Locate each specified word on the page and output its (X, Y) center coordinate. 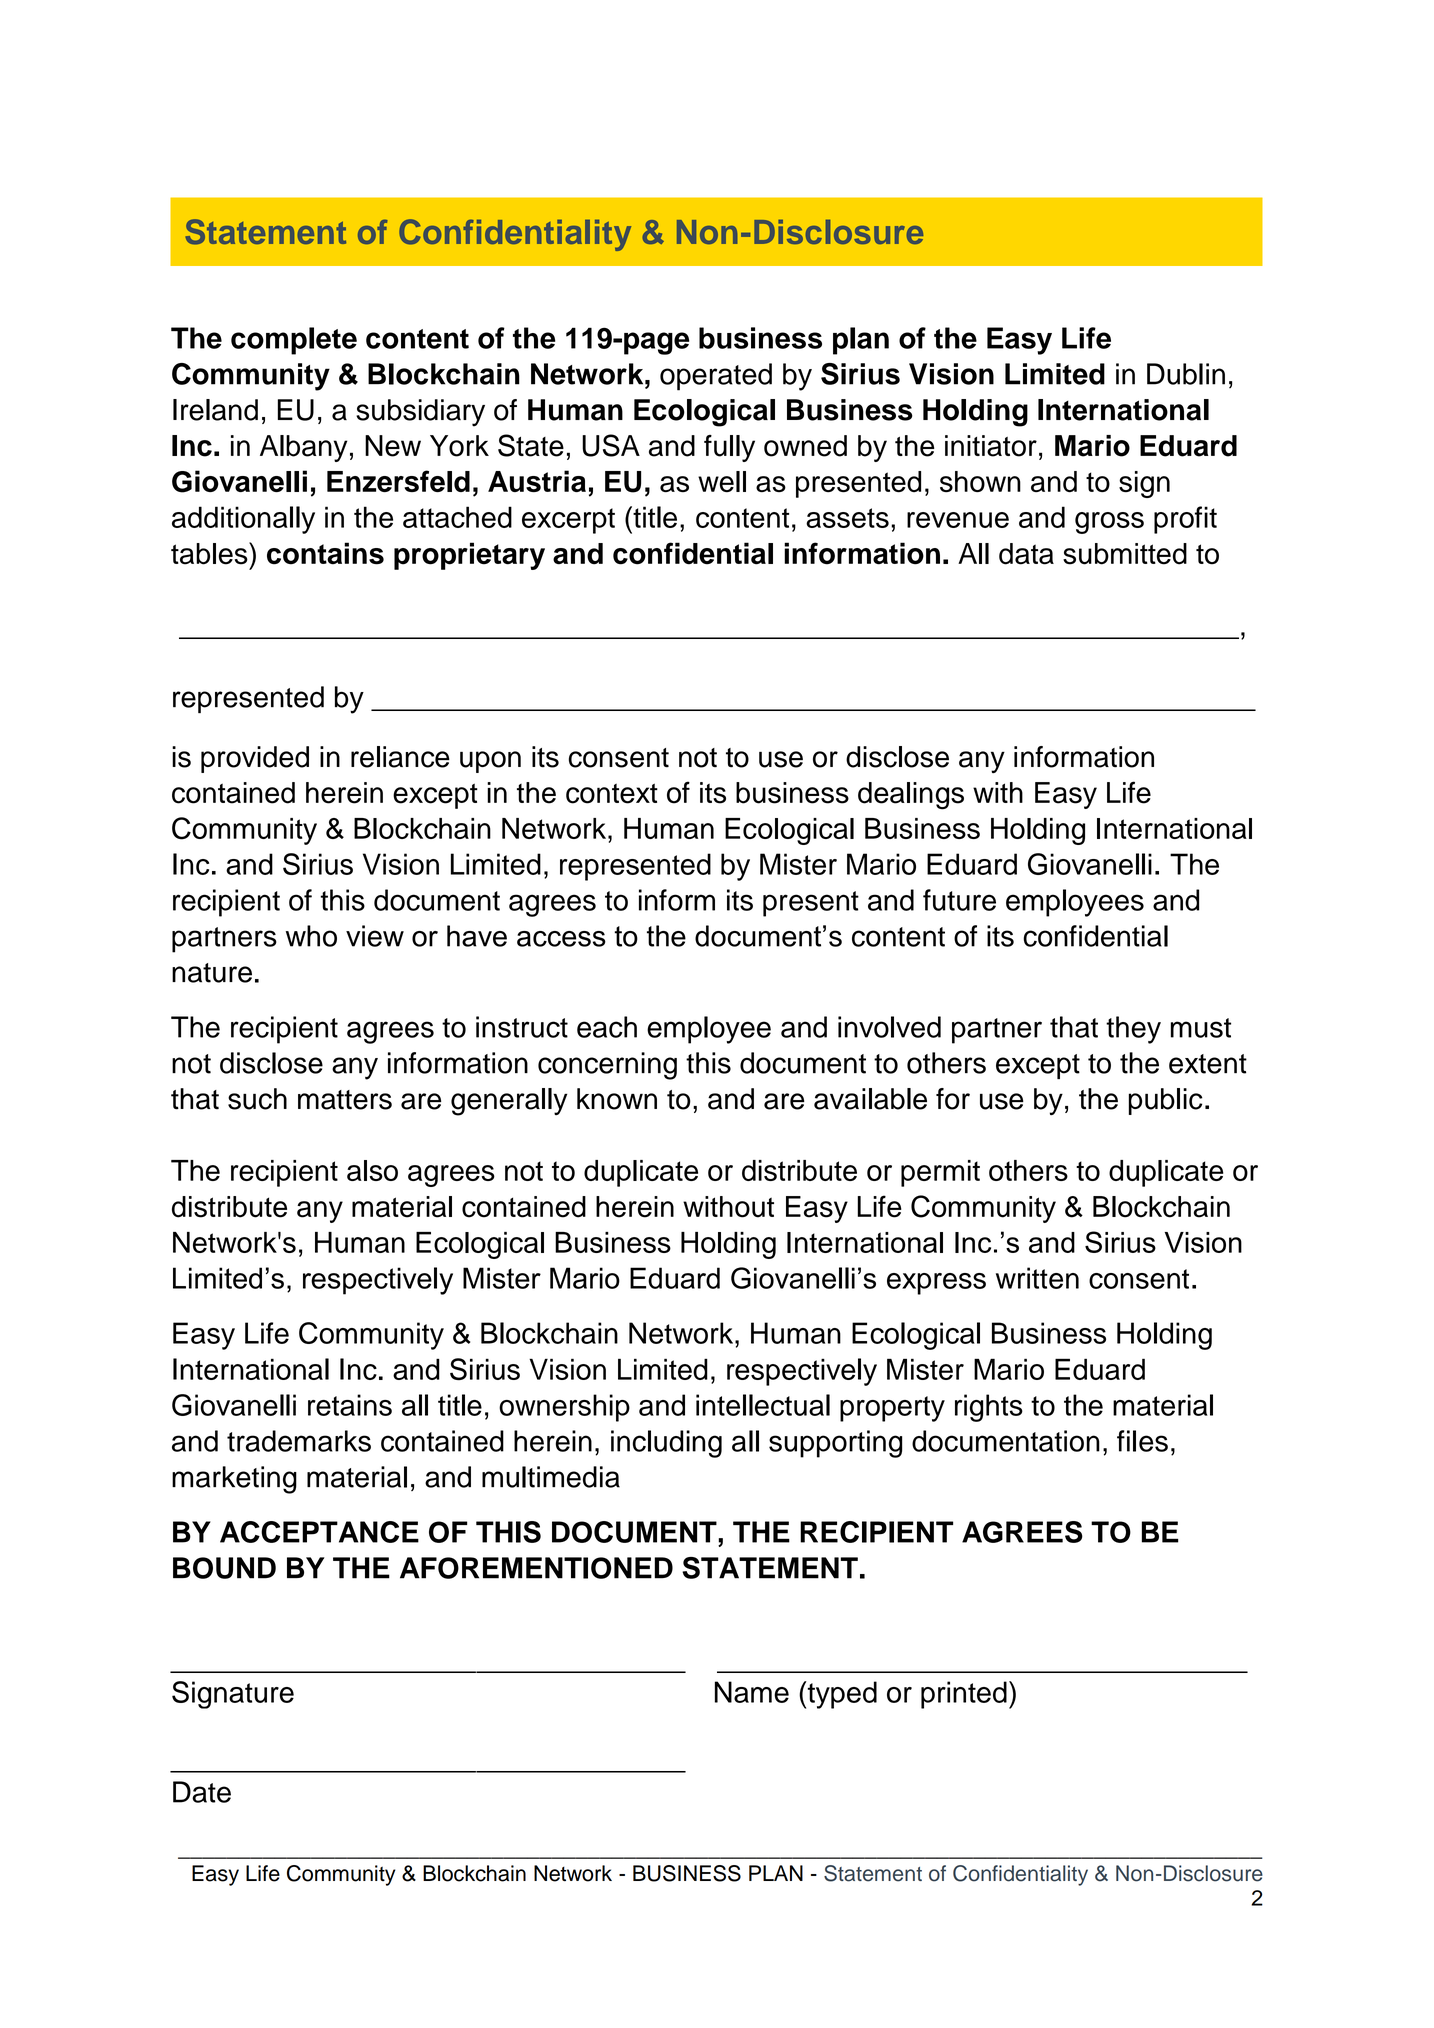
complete (294, 341)
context (612, 793)
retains (350, 1405)
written (1037, 1278)
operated (716, 377)
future (959, 900)
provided (255, 759)
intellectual (763, 1405)
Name (752, 1692)
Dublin (1186, 374)
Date (202, 1792)
